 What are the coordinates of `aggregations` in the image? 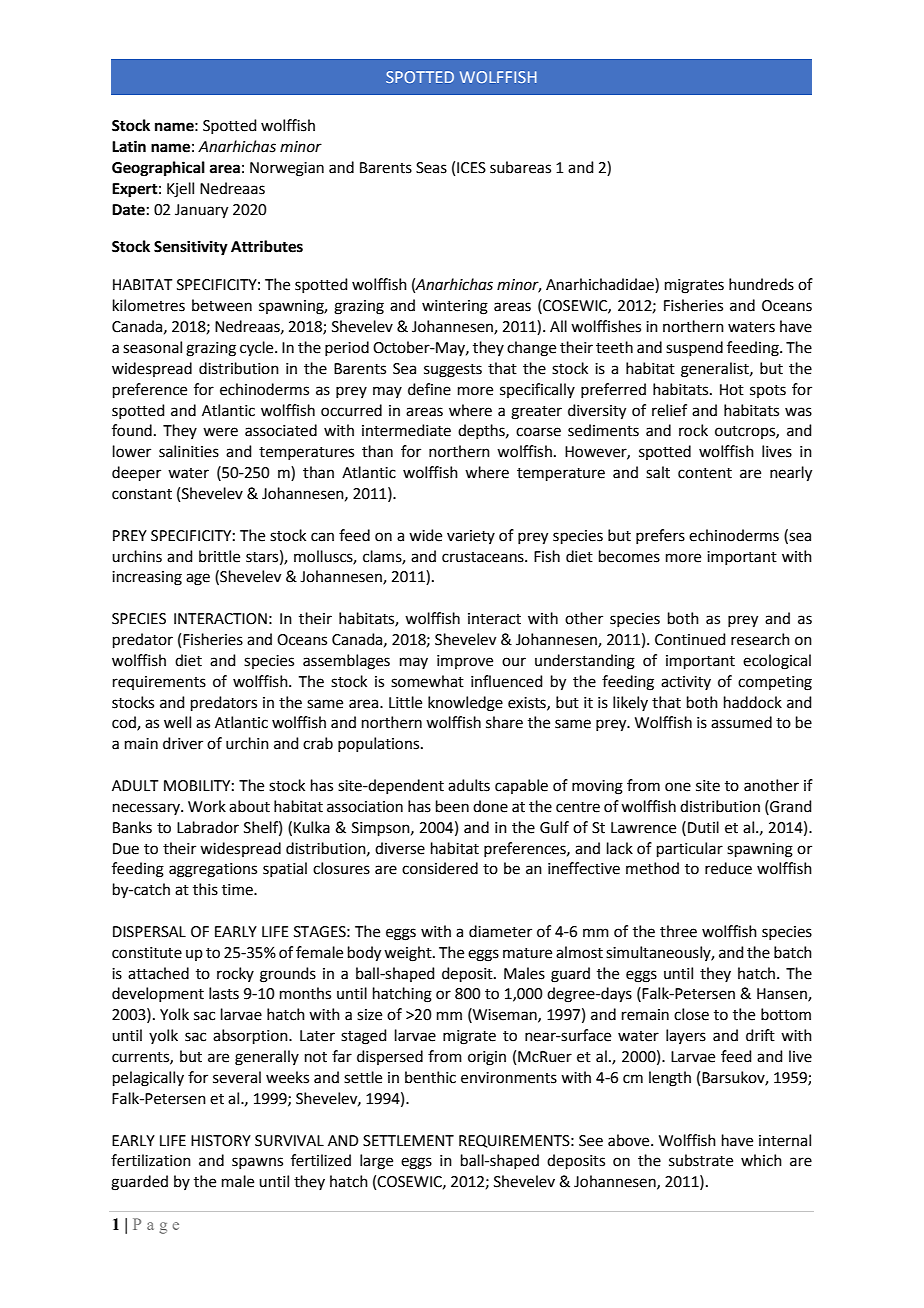 It's located at (213, 870).
